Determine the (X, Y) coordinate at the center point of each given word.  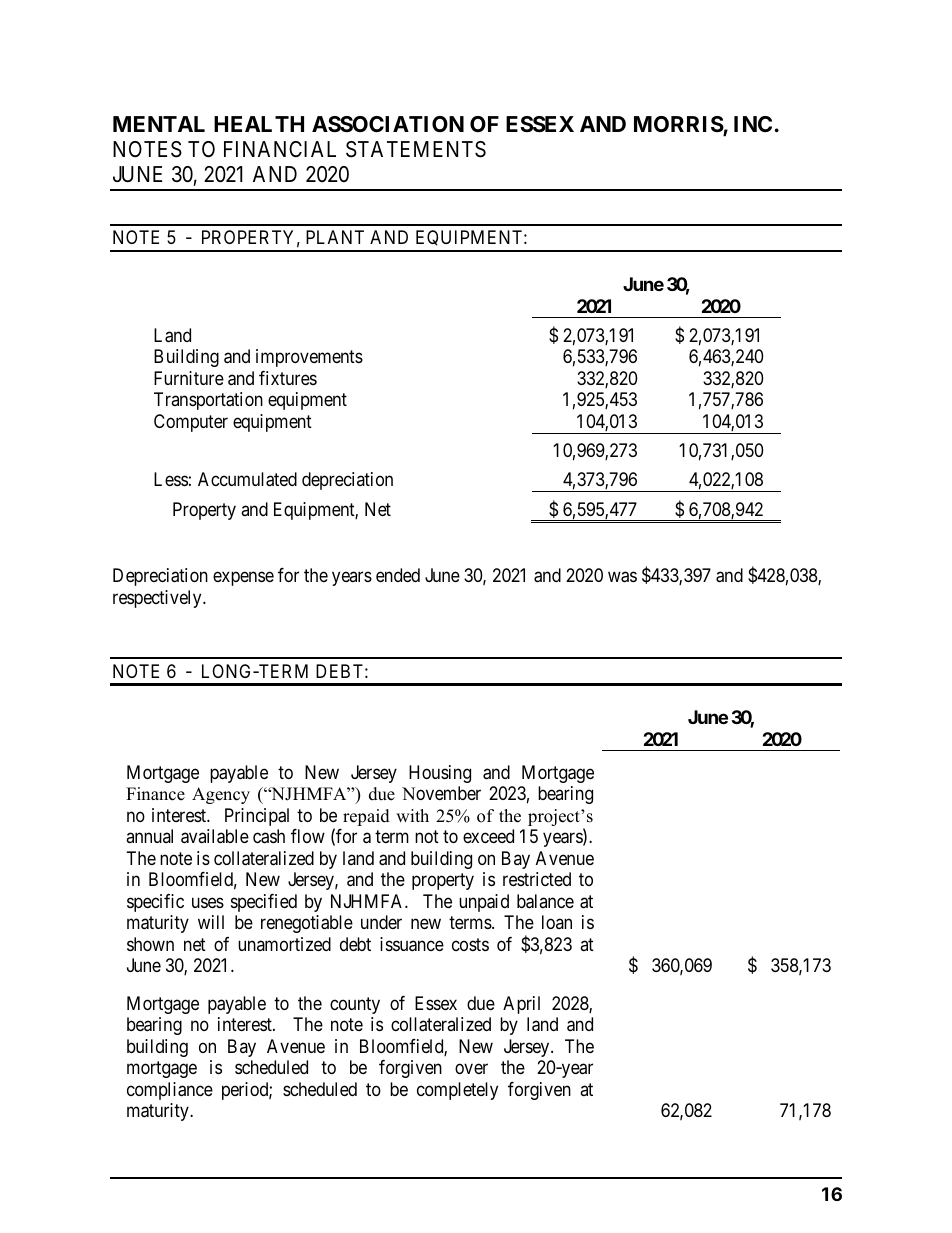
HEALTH (259, 124)
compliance (170, 1091)
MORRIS (679, 125)
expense (243, 579)
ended (398, 575)
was (622, 577)
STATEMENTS (416, 149)
